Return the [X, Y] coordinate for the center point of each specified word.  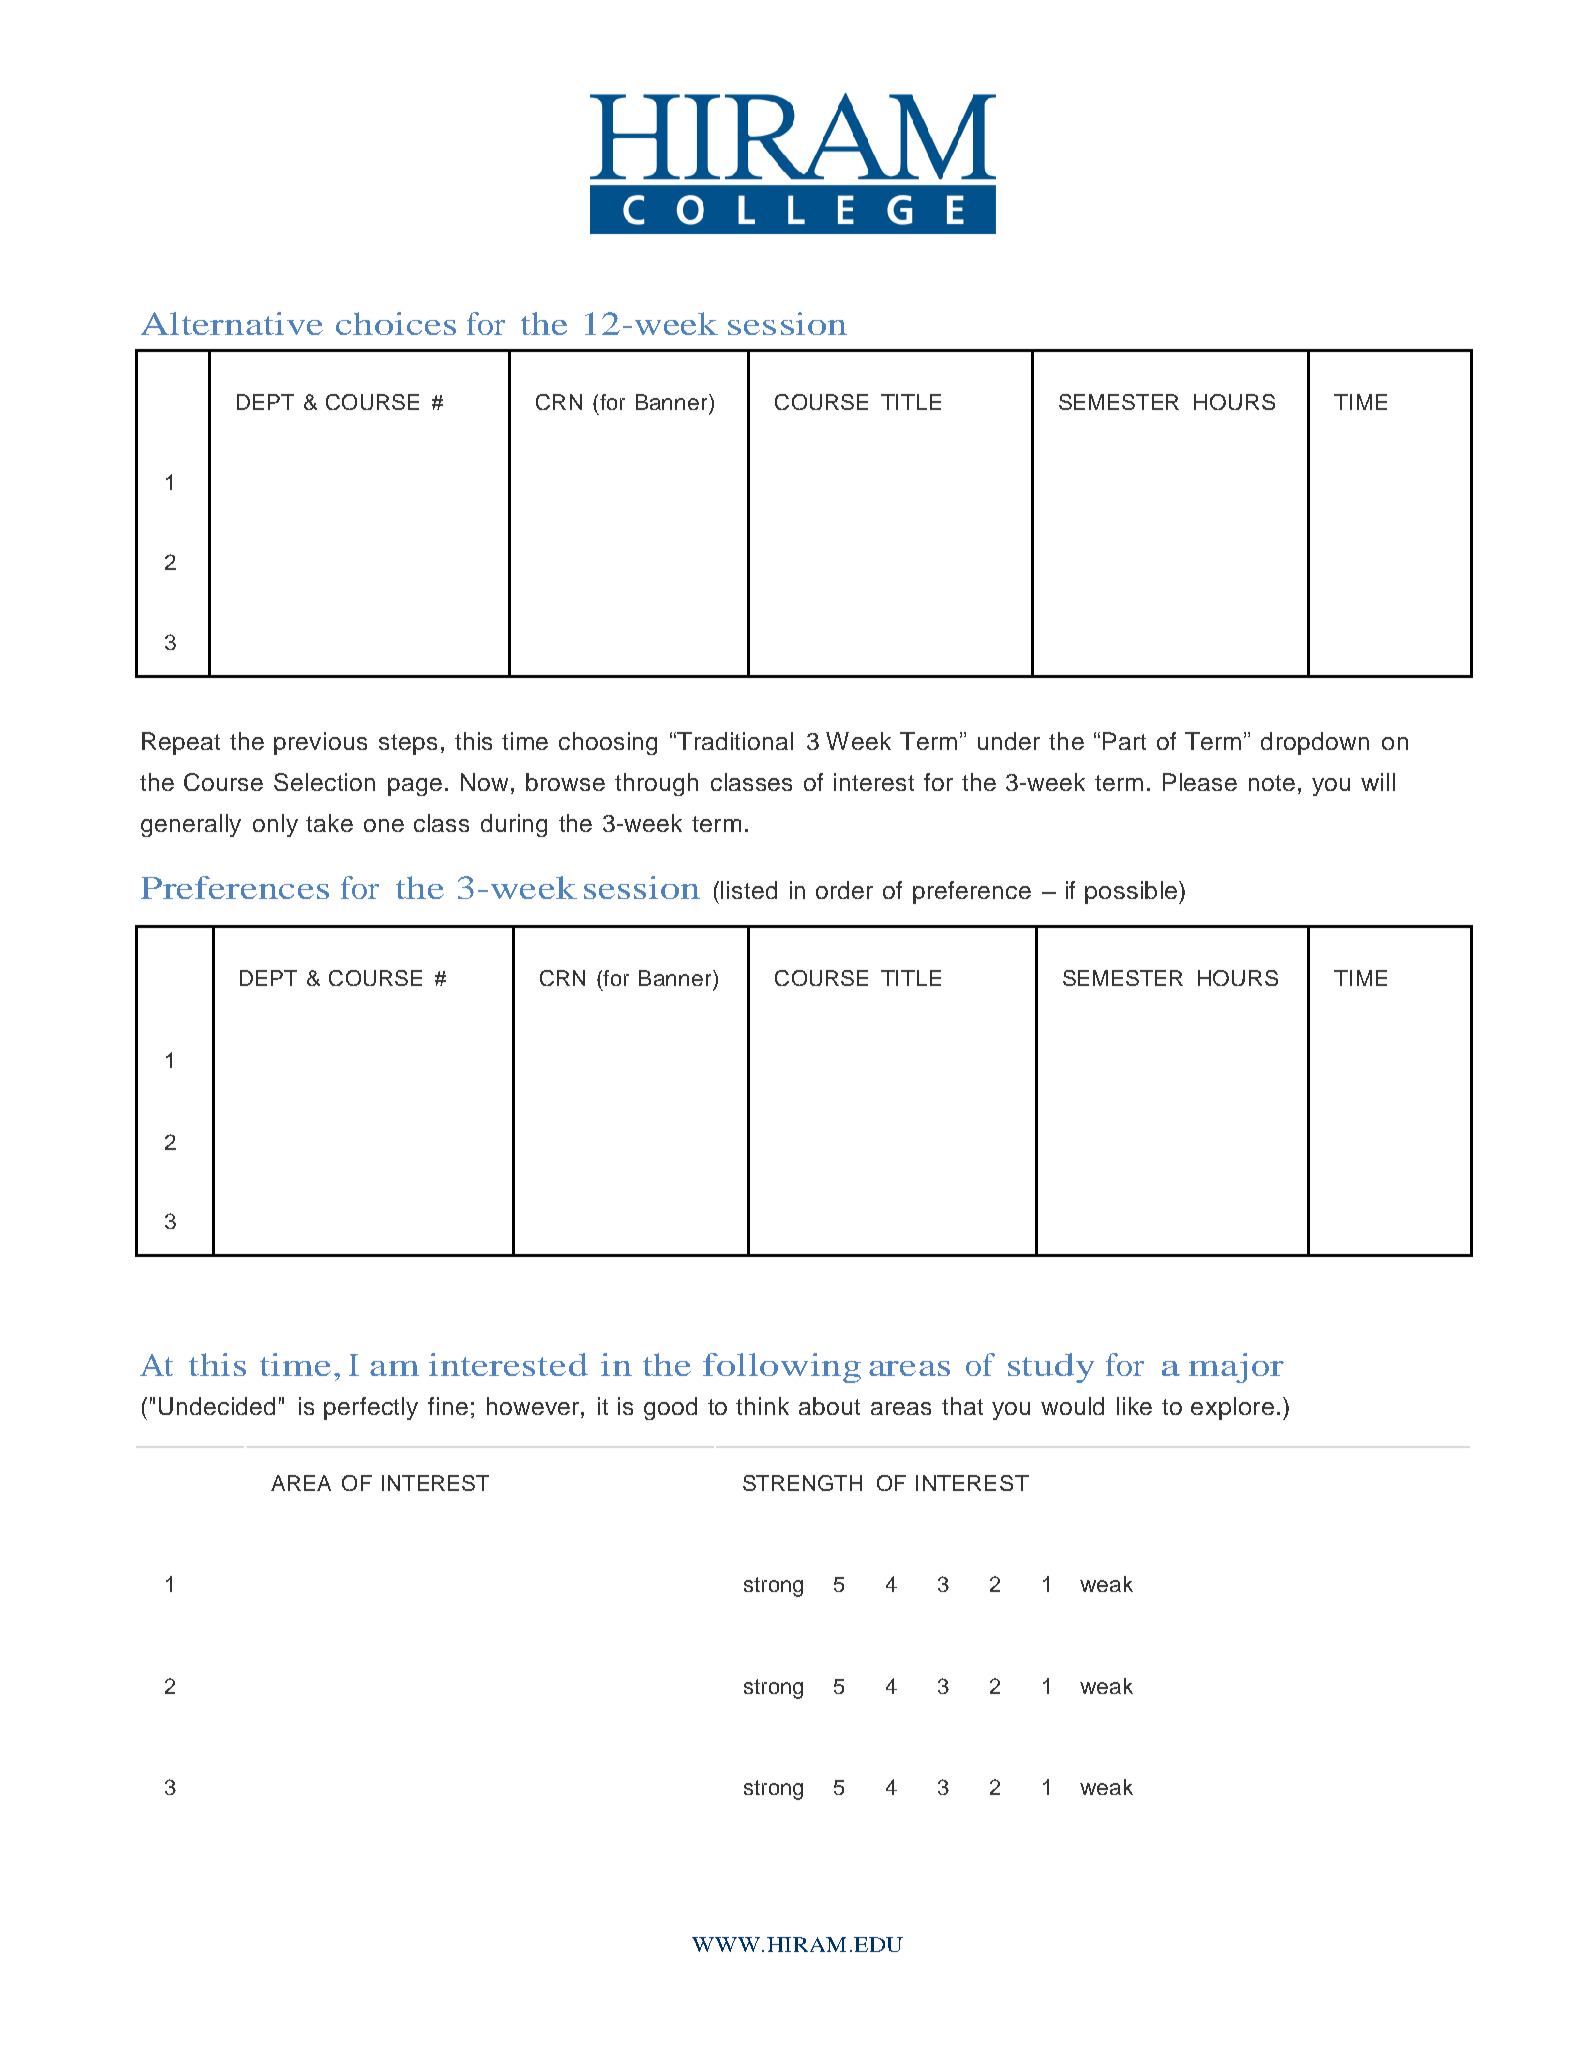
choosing [608, 743]
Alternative [232, 323]
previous [320, 743]
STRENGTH [802, 1483]
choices [396, 323]
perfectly [371, 1408]
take [329, 823]
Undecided [217, 1406]
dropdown [1315, 743]
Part [1124, 741]
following [782, 1368]
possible [1132, 892]
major [1236, 1368]
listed [749, 890]
